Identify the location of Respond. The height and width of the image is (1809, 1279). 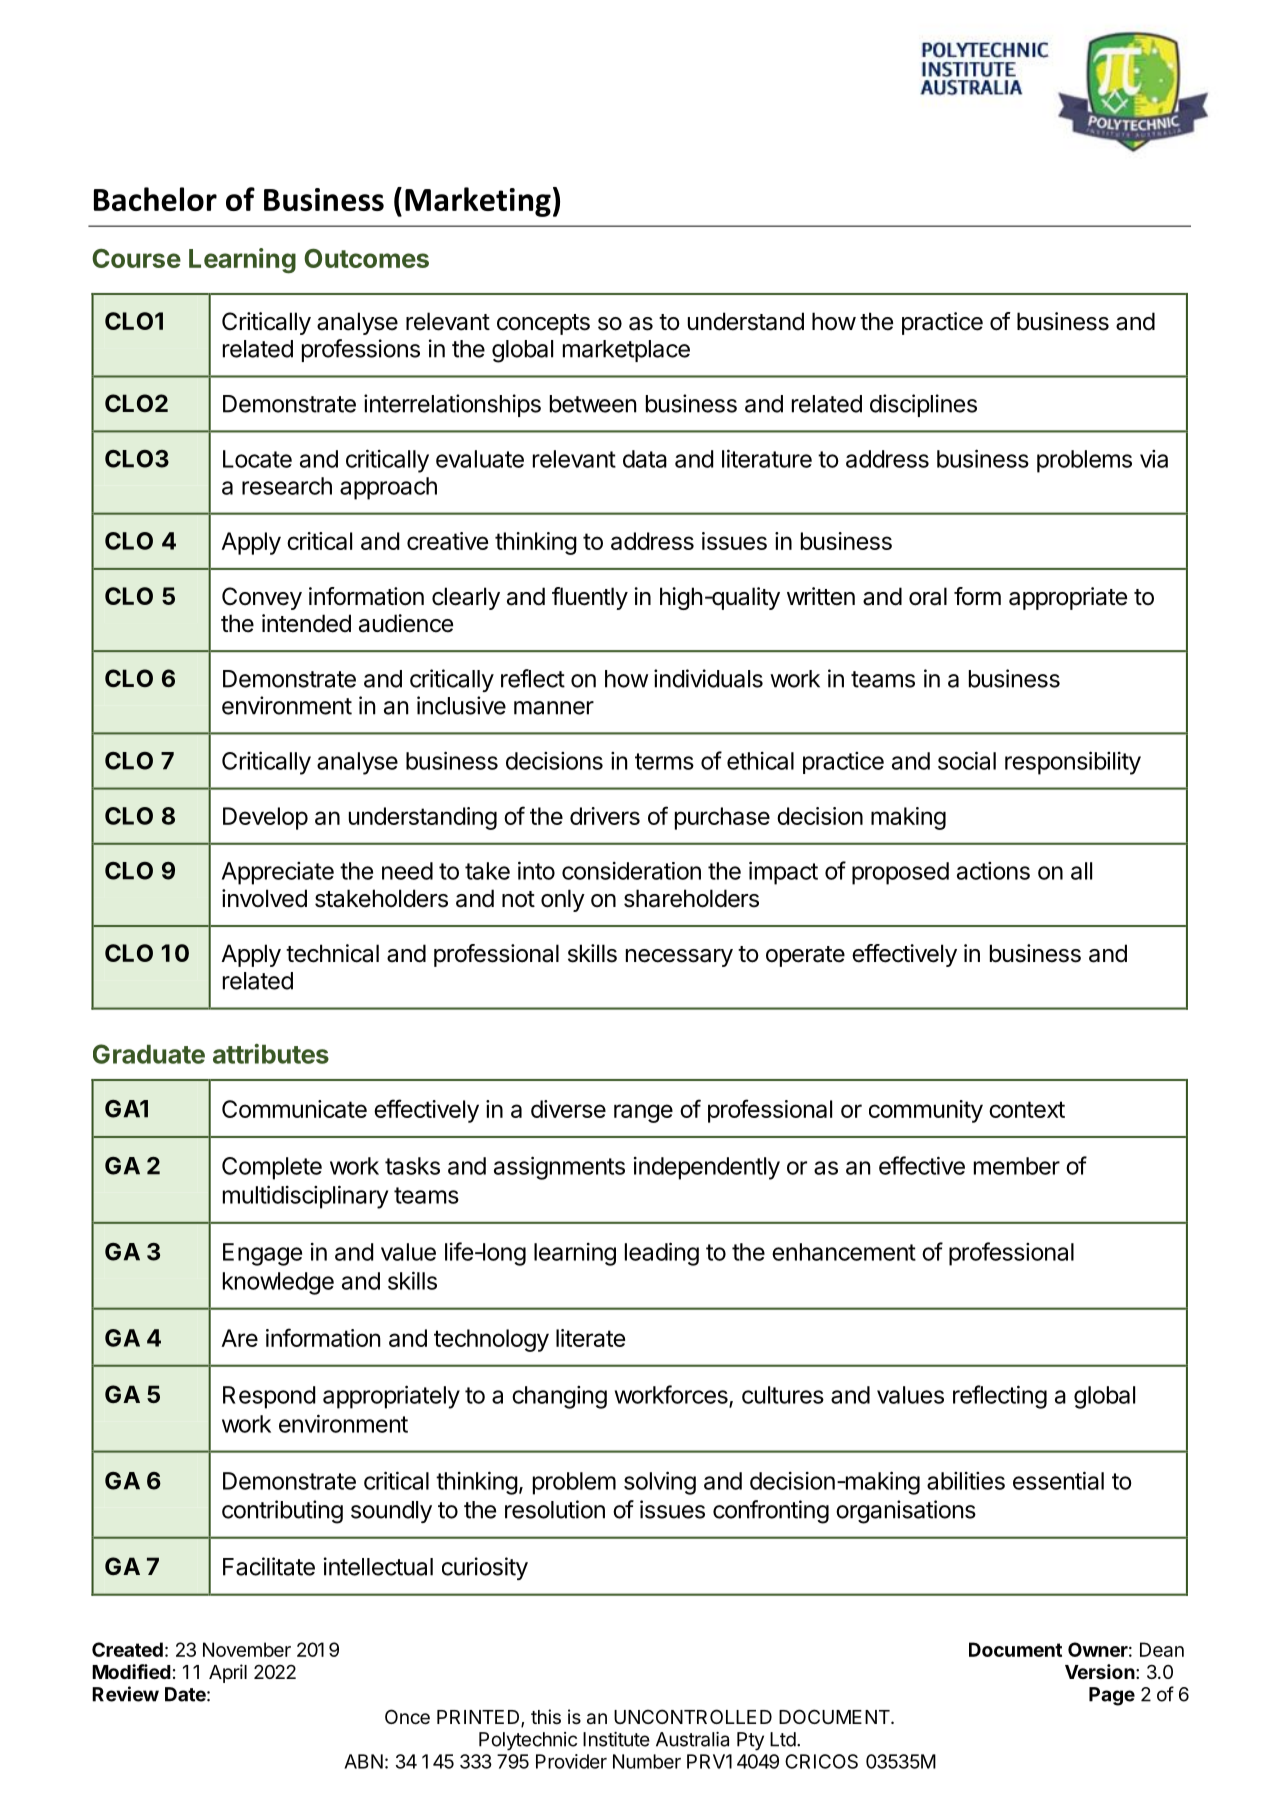
(269, 1397).
